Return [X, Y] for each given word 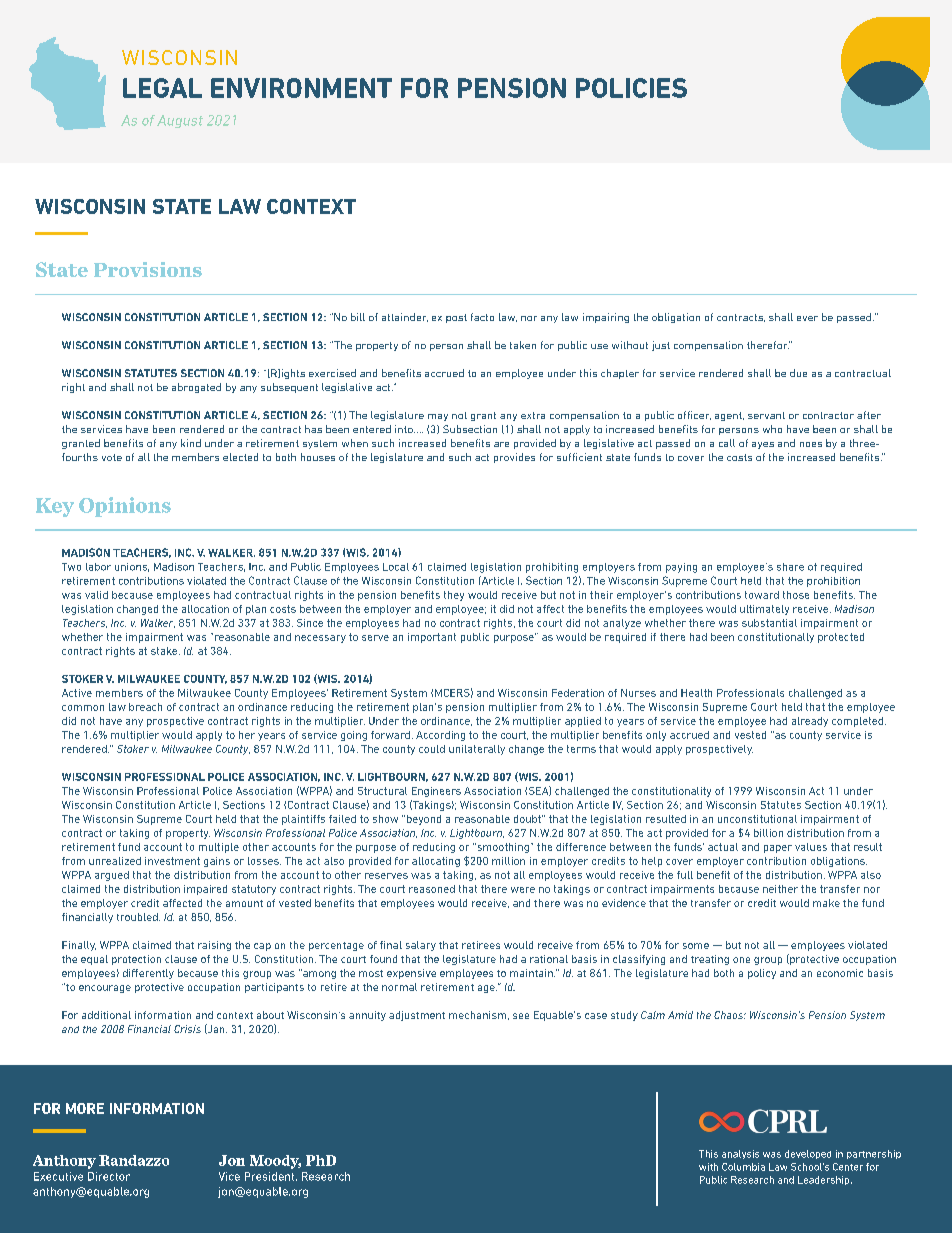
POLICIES [631, 88]
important [432, 638]
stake [165, 651]
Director [109, 1176]
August [180, 121]
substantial [769, 623]
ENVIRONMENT [301, 88]
